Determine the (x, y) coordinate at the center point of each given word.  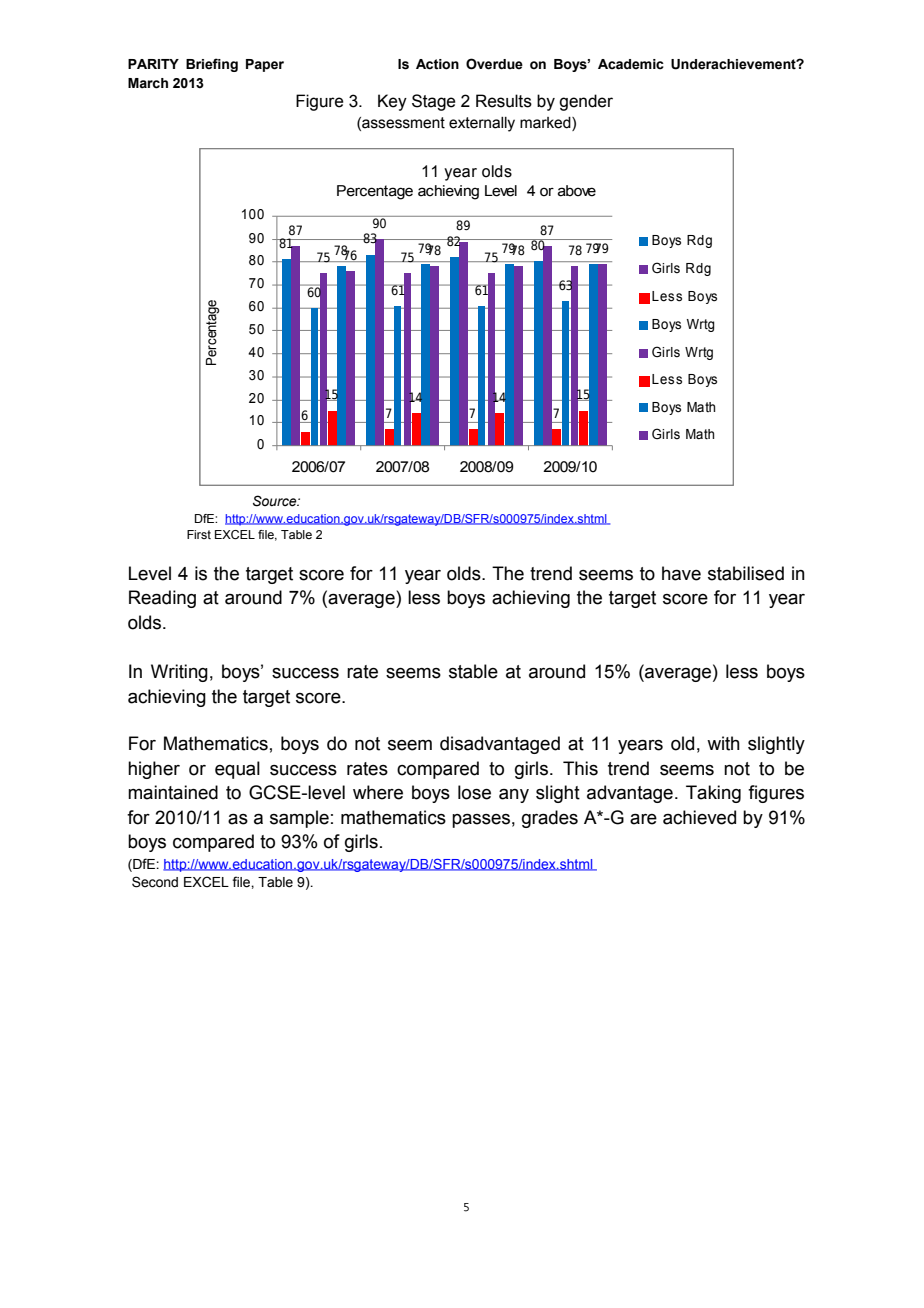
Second (155, 882)
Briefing (212, 65)
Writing (179, 673)
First (199, 534)
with (723, 743)
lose (474, 792)
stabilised (746, 573)
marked (546, 123)
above (577, 191)
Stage (434, 102)
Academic (631, 64)
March (148, 83)
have (681, 573)
